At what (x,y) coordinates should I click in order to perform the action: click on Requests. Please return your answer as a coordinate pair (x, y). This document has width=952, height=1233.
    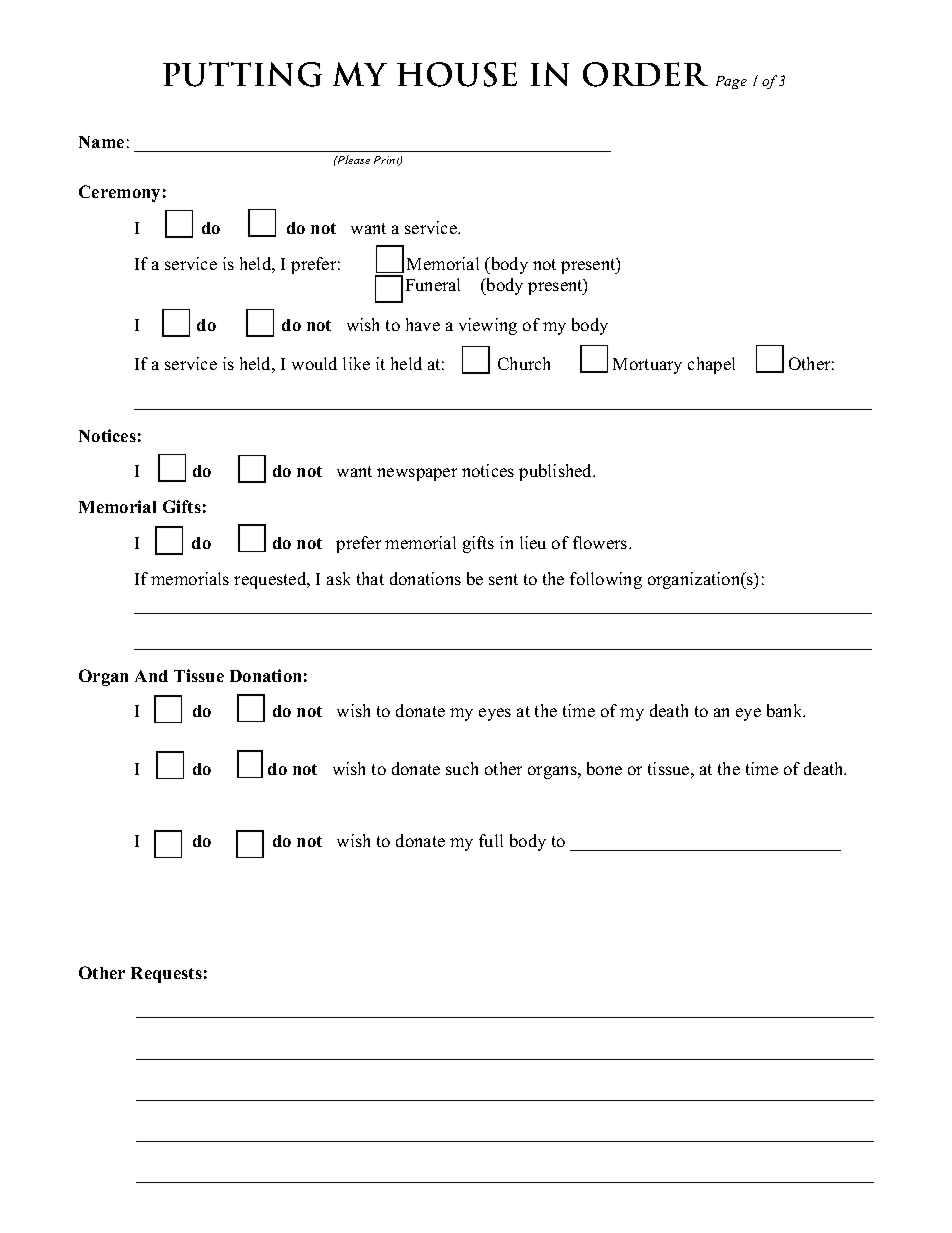
    Looking at the image, I should click on (166, 975).
